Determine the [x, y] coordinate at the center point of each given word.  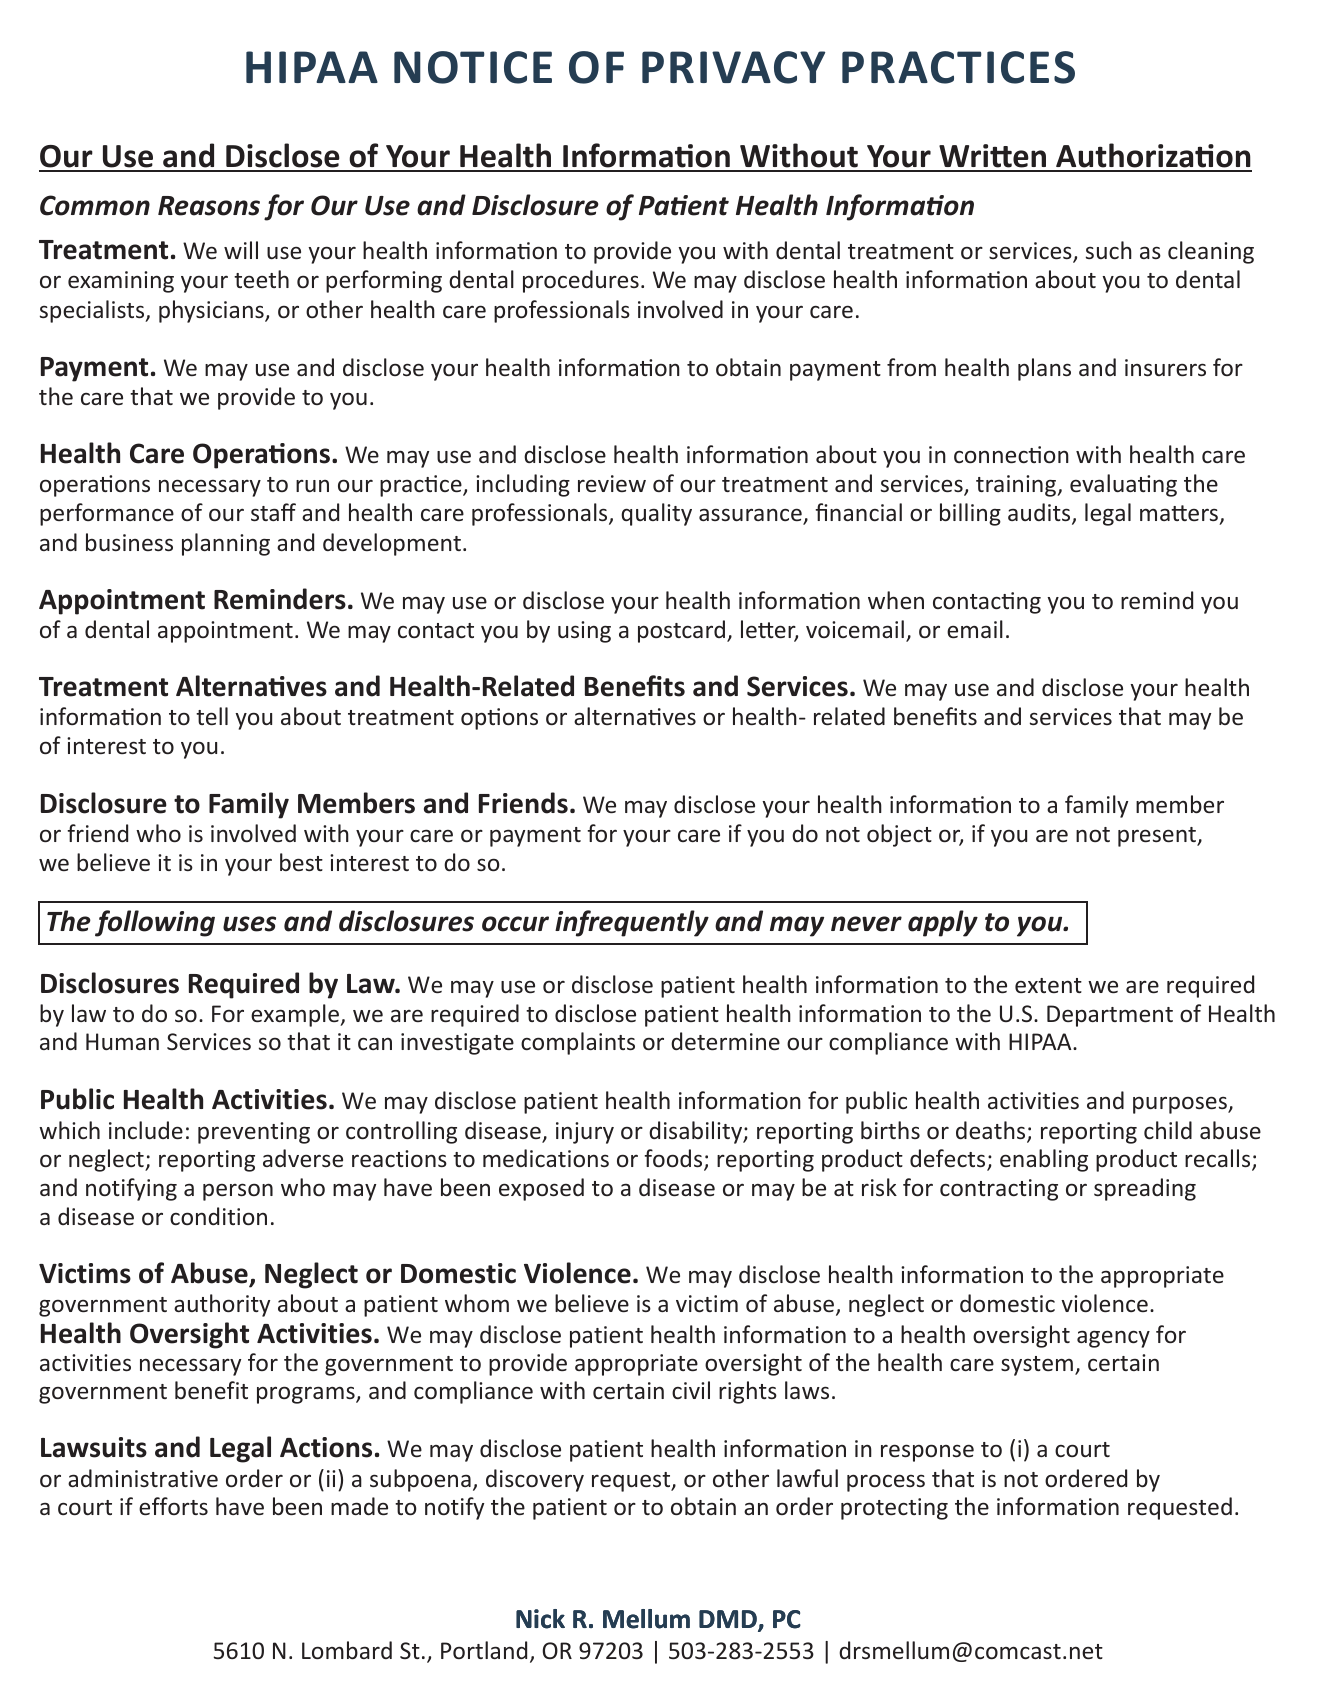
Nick [540, 1619]
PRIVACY [733, 67]
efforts [173, 1506]
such [1109, 250]
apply [943, 923]
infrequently [632, 923]
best [301, 862]
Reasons [209, 206]
